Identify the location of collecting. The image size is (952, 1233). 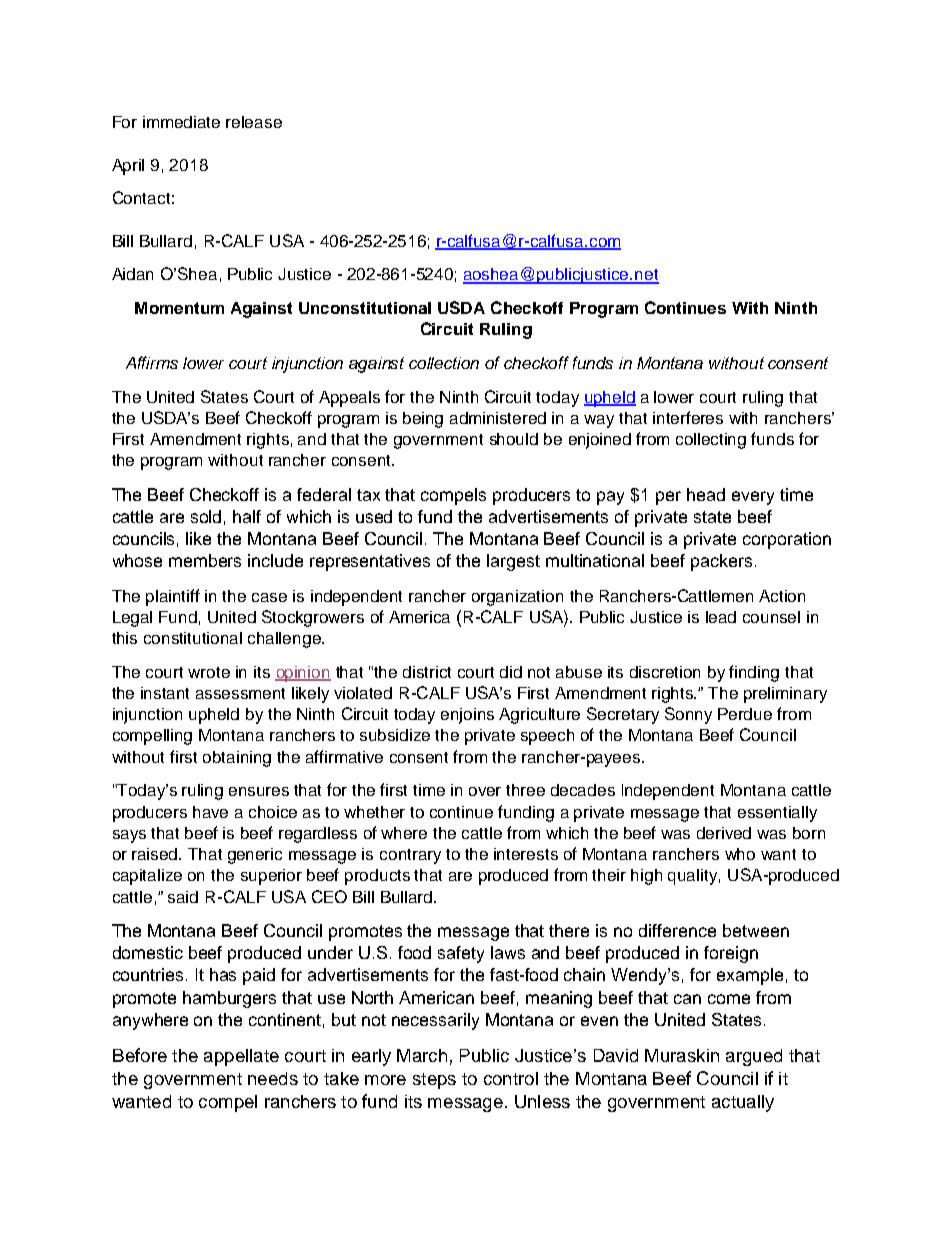
(711, 441).
